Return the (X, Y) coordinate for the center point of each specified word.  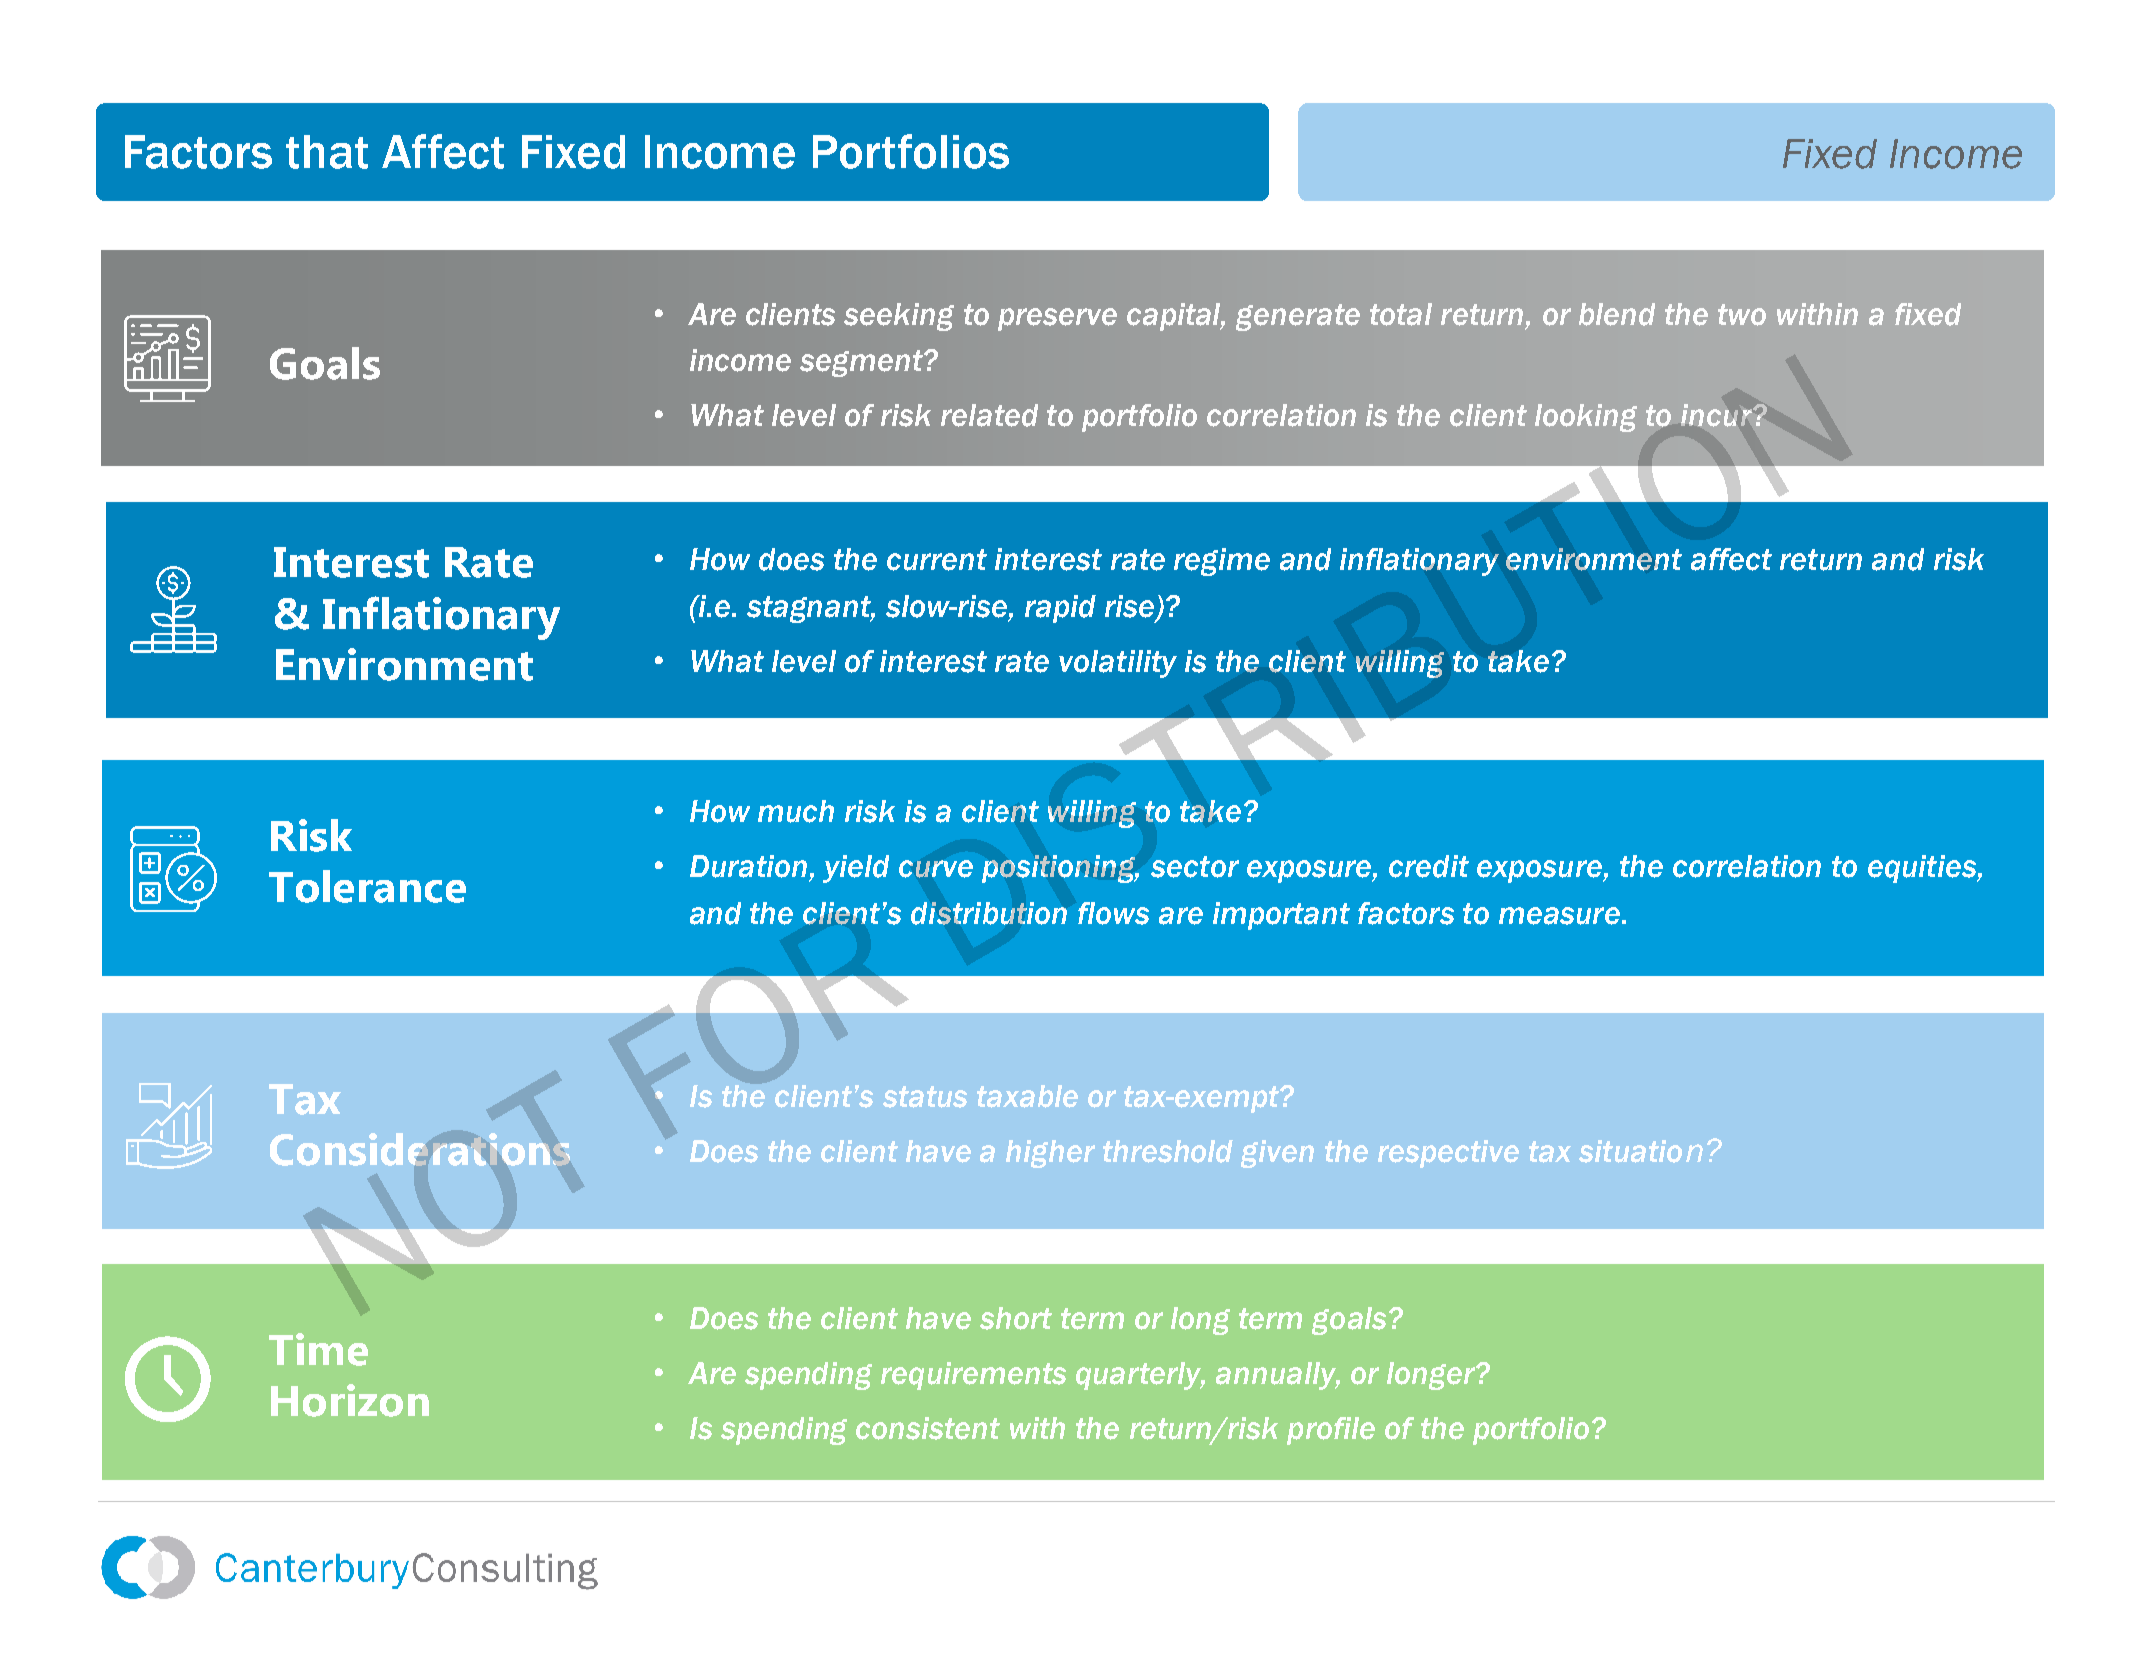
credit (1429, 866)
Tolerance (367, 886)
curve (936, 869)
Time (318, 1349)
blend (1617, 314)
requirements (973, 1376)
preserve (1057, 319)
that (327, 152)
